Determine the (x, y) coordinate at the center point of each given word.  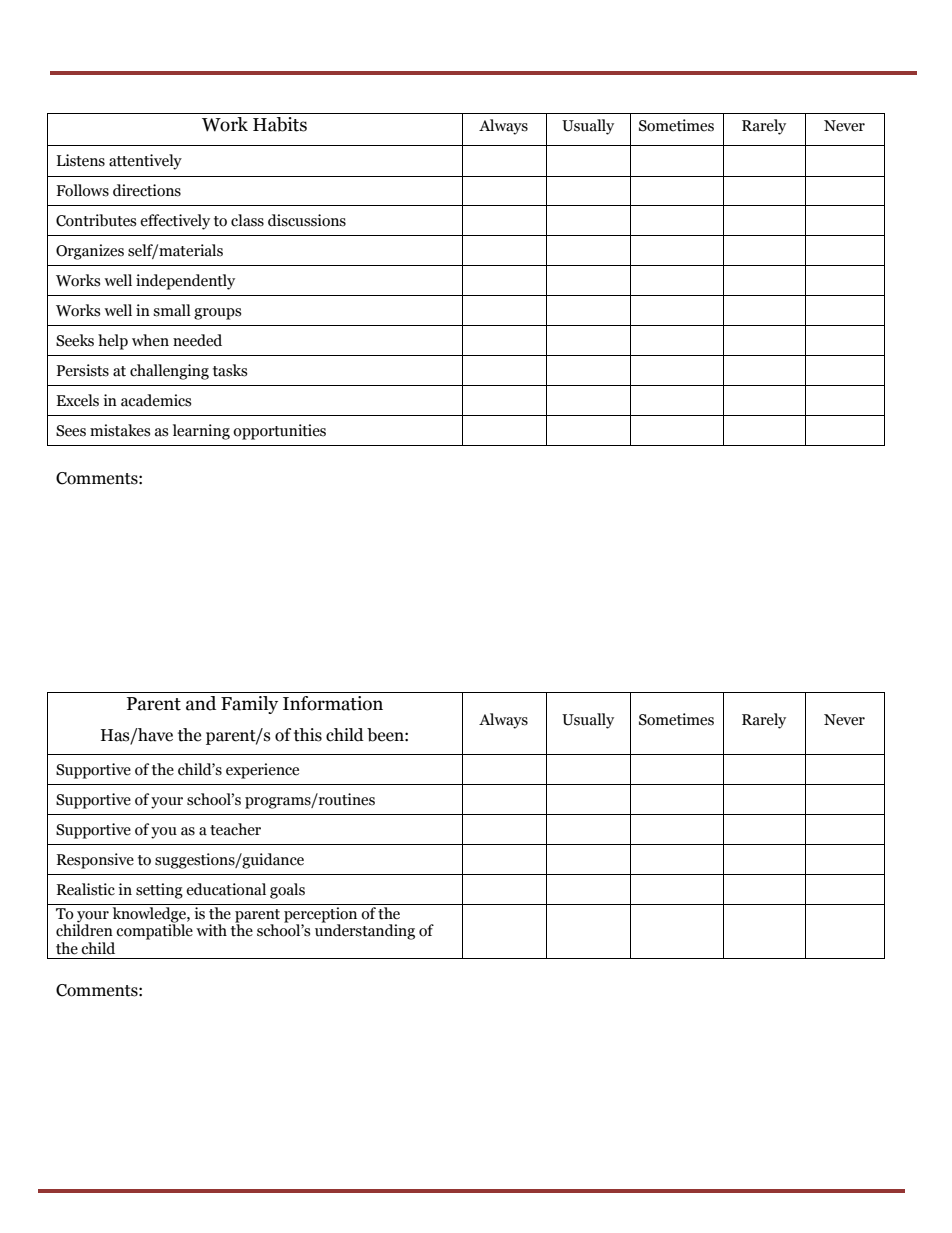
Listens (81, 160)
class (247, 220)
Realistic (86, 889)
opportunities (279, 432)
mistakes (120, 430)
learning (201, 432)
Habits (280, 124)
